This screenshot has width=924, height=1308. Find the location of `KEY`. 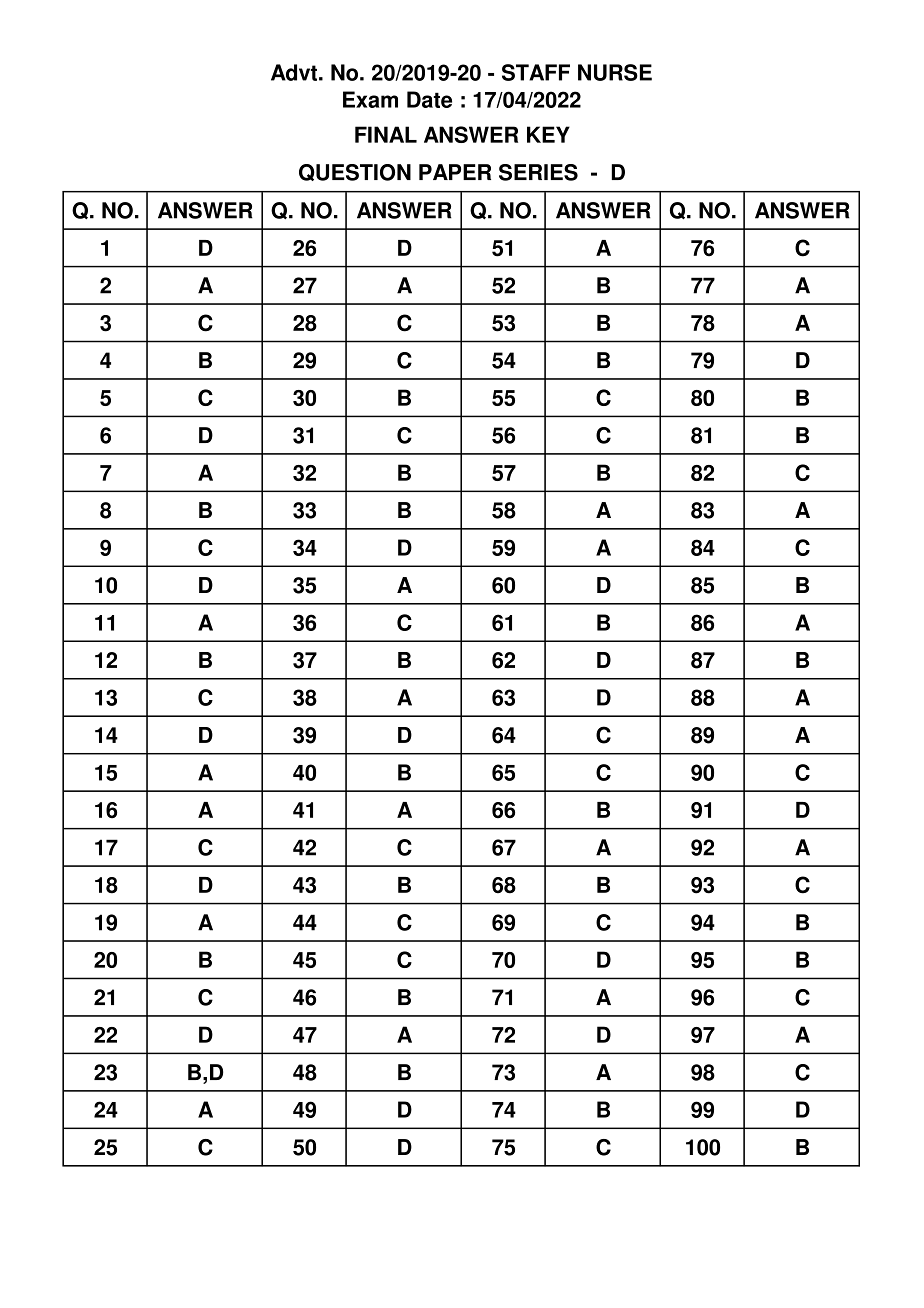

KEY is located at coordinates (548, 134).
